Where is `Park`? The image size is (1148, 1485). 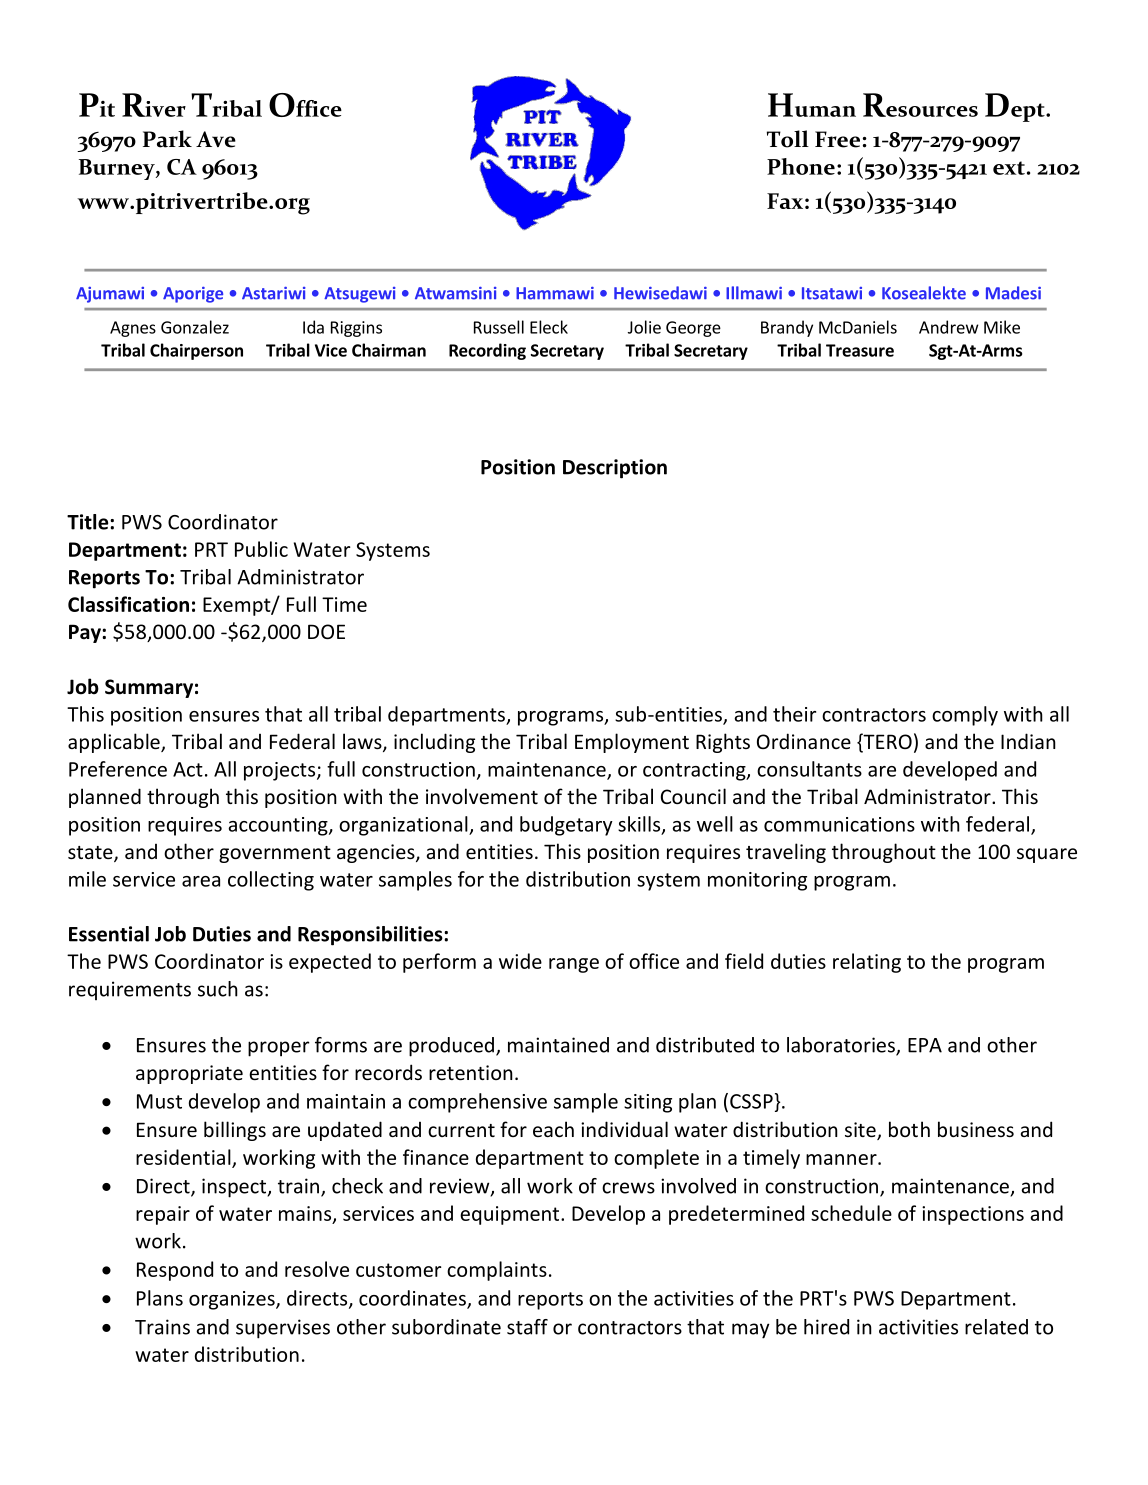
Park is located at coordinates (167, 139).
